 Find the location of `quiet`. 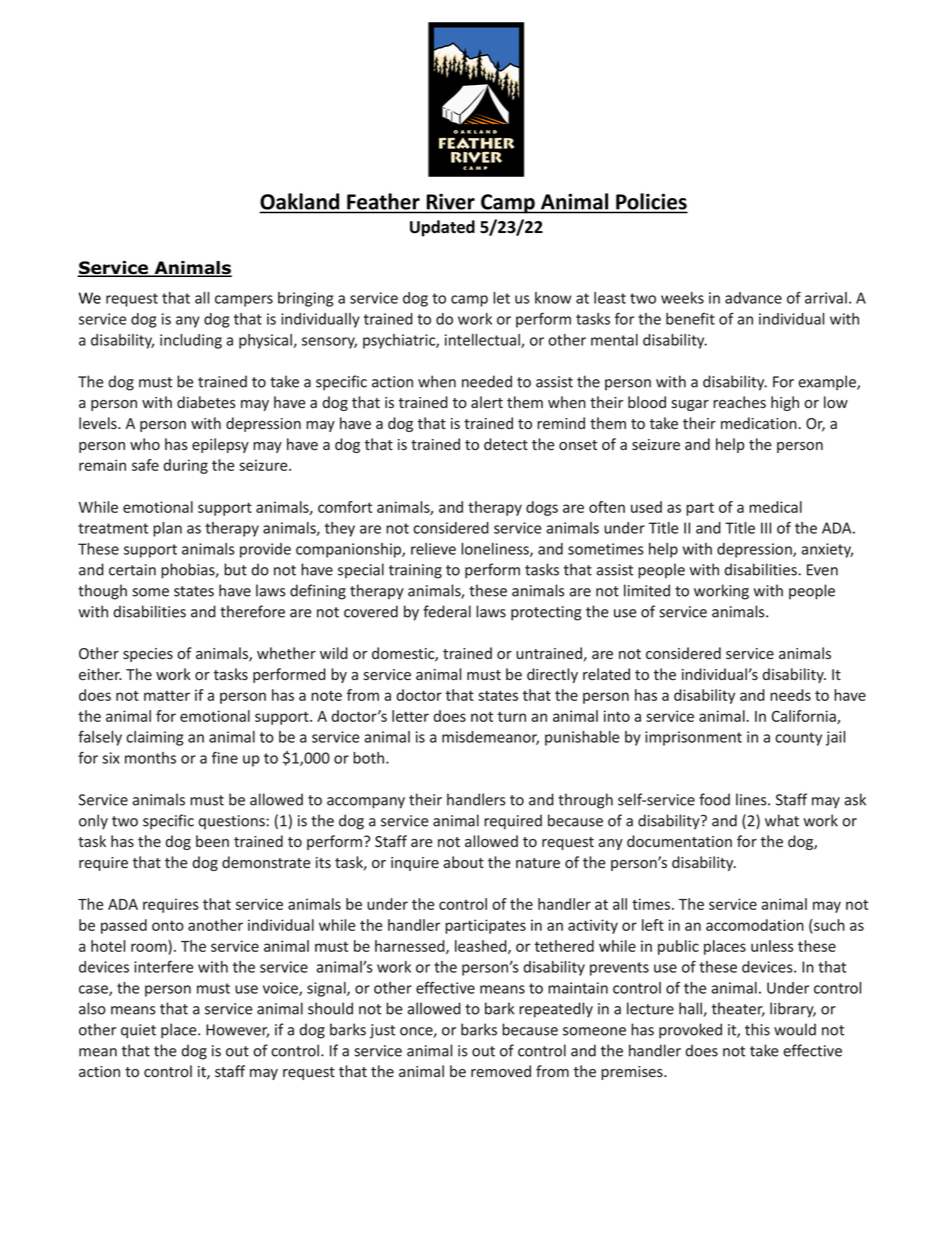

quiet is located at coordinates (138, 1031).
